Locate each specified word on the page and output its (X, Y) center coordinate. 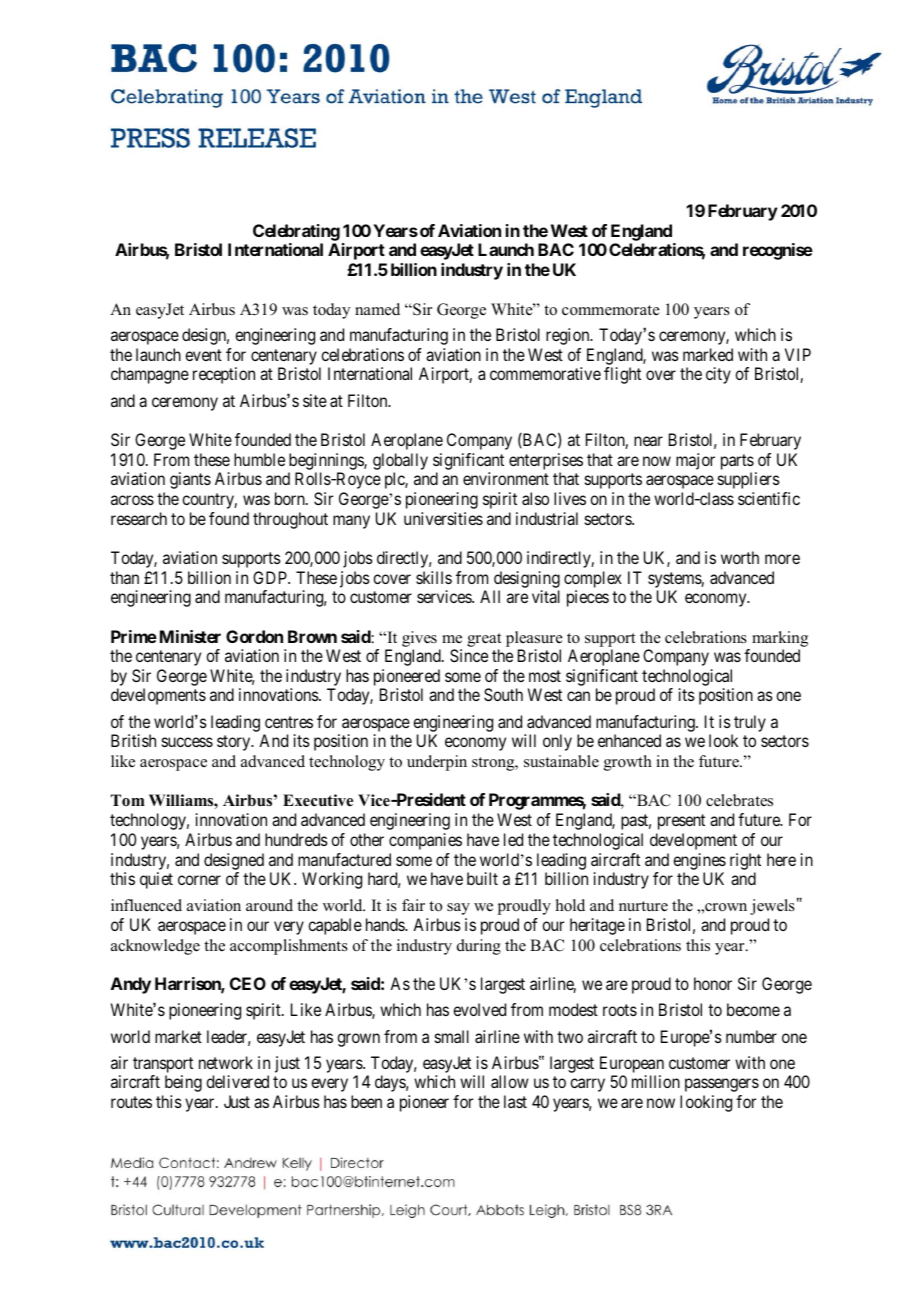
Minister (190, 636)
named (377, 309)
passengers (722, 1085)
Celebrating (296, 232)
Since (469, 655)
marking (780, 639)
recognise (778, 251)
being (183, 1083)
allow (510, 1081)
